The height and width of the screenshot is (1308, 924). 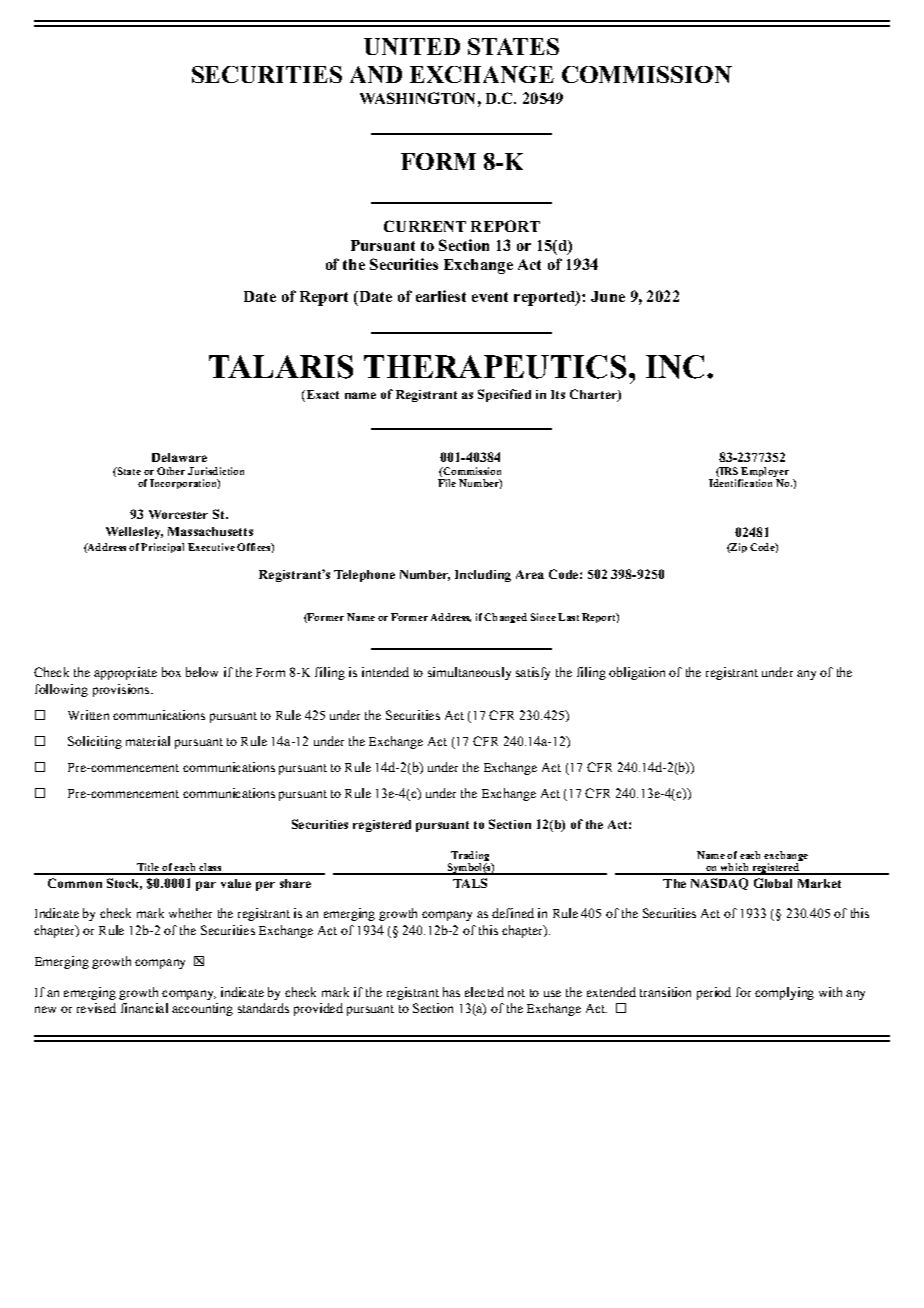 I want to click on Charter, so click(x=594, y=395).
